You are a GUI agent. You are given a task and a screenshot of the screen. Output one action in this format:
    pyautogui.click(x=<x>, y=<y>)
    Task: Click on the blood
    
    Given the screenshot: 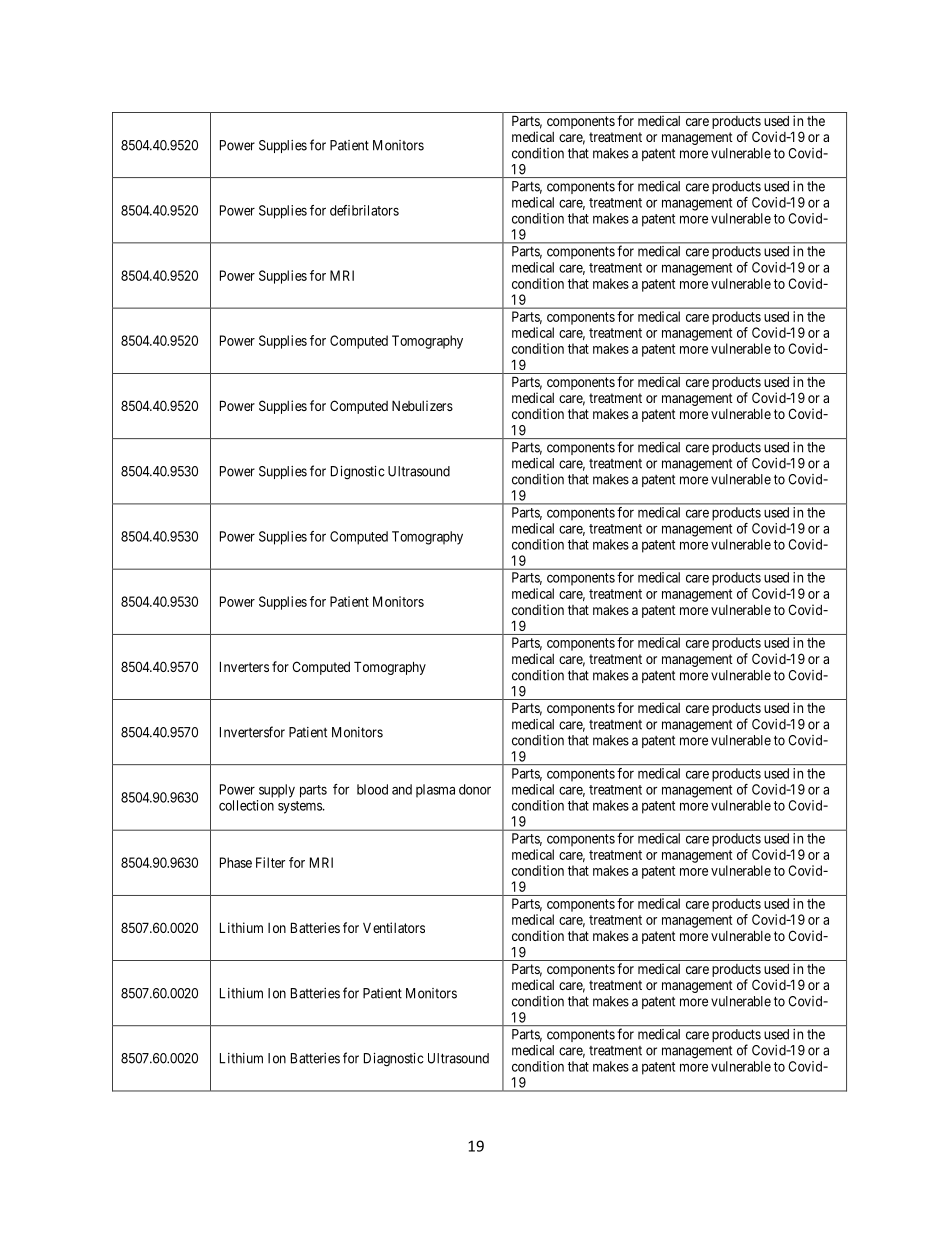 What is the action you would take?
    pyautogui.click(x=372, y=789)
